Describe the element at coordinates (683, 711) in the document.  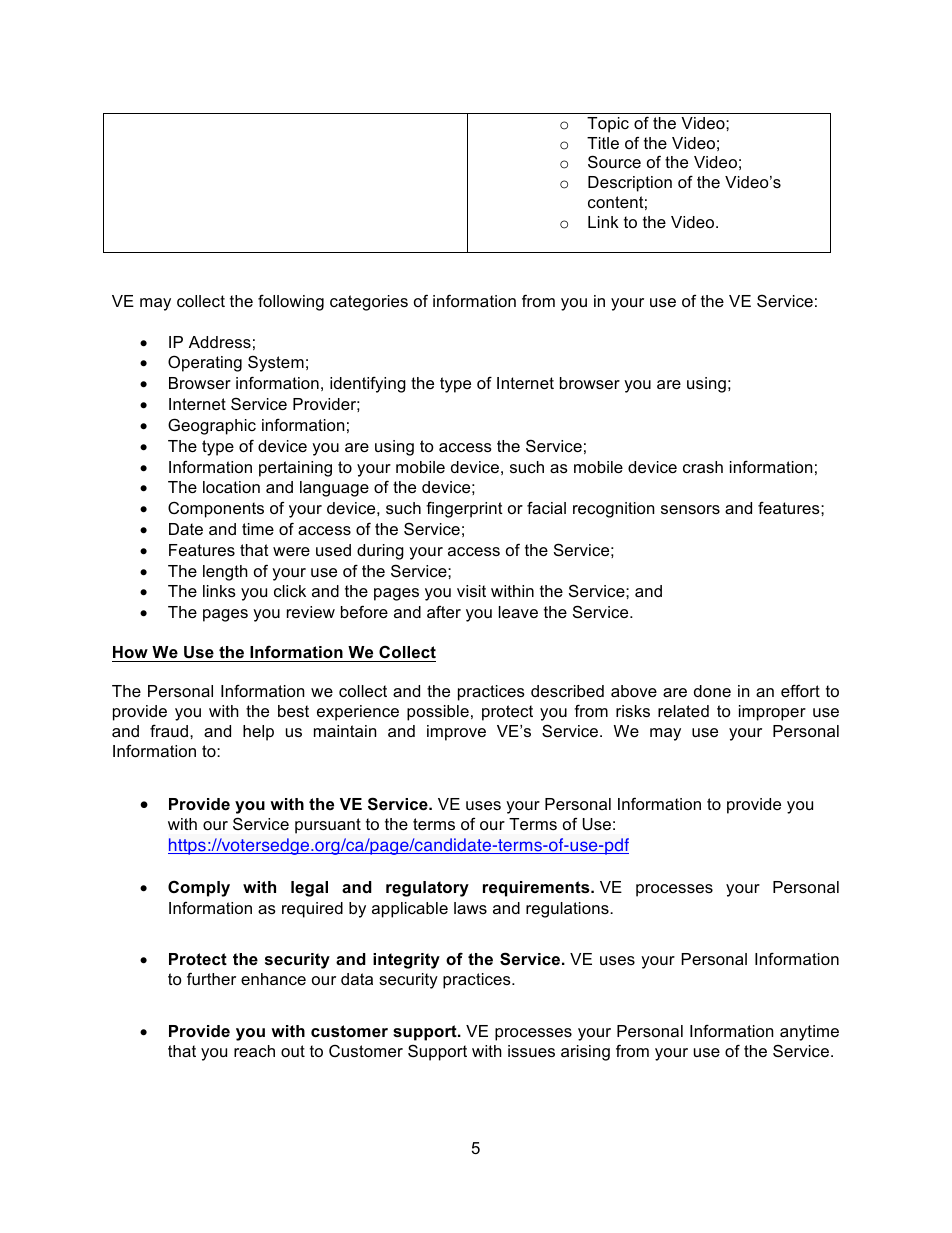
I see `related` at that location.
